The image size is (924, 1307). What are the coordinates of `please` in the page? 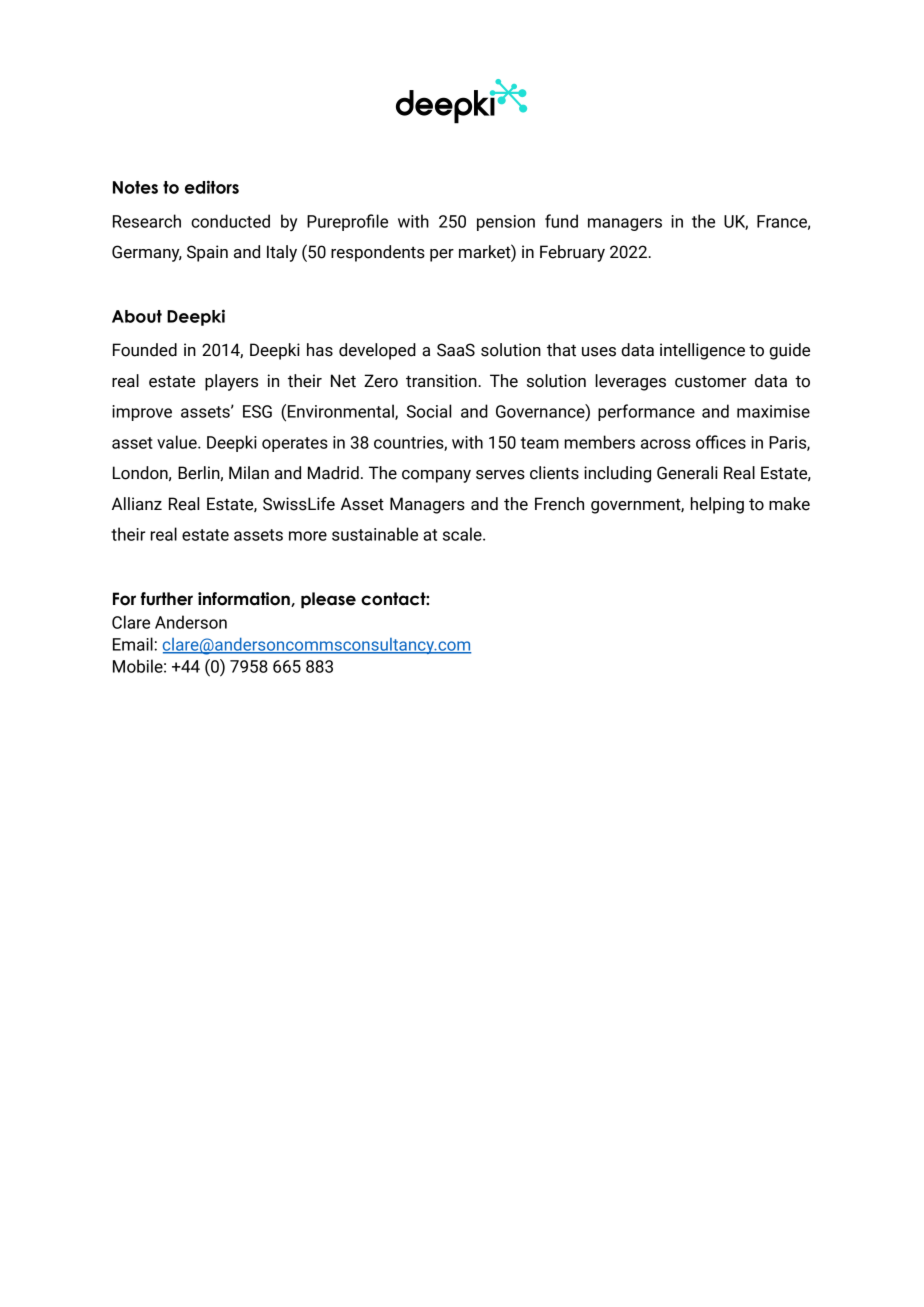 It's located at (328, 600).
